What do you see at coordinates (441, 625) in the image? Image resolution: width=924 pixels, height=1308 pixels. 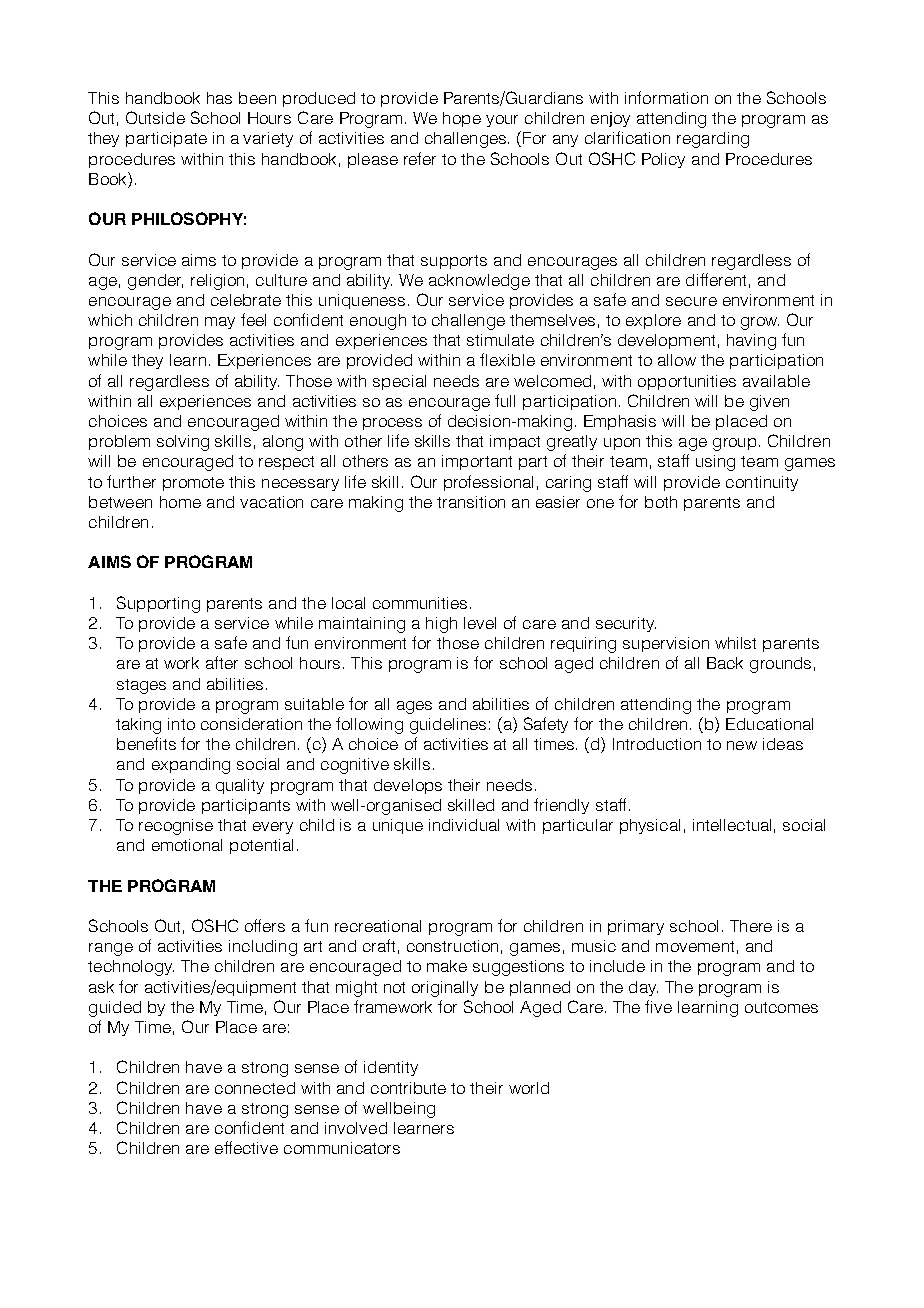 I see `high` at bounding box center [441, 625].
